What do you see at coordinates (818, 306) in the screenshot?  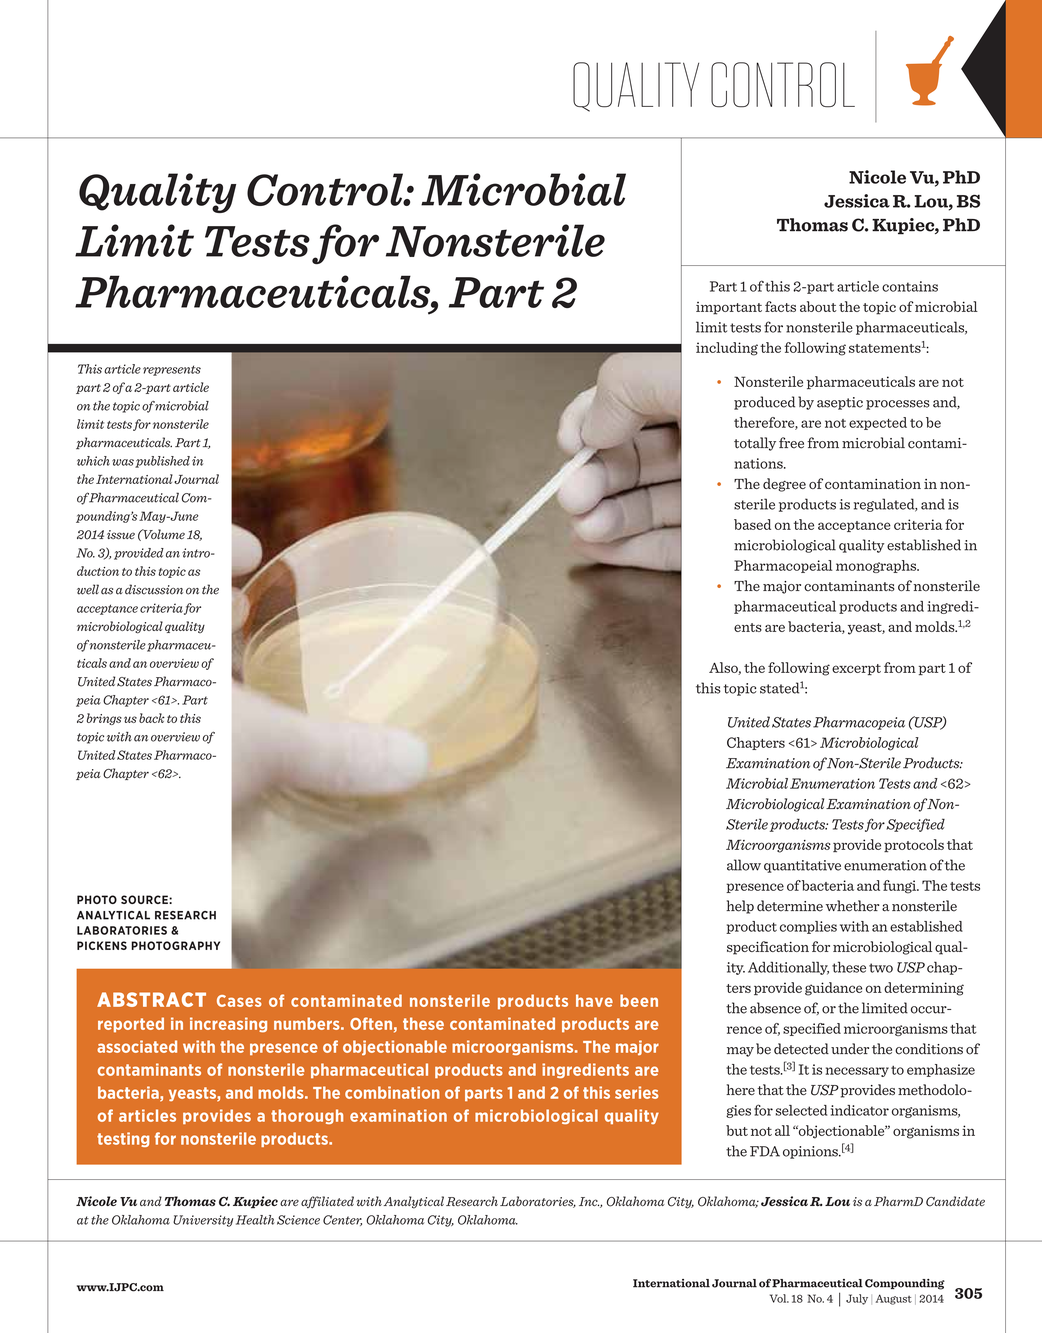 I see `about` at bounding box center [818, 306].
